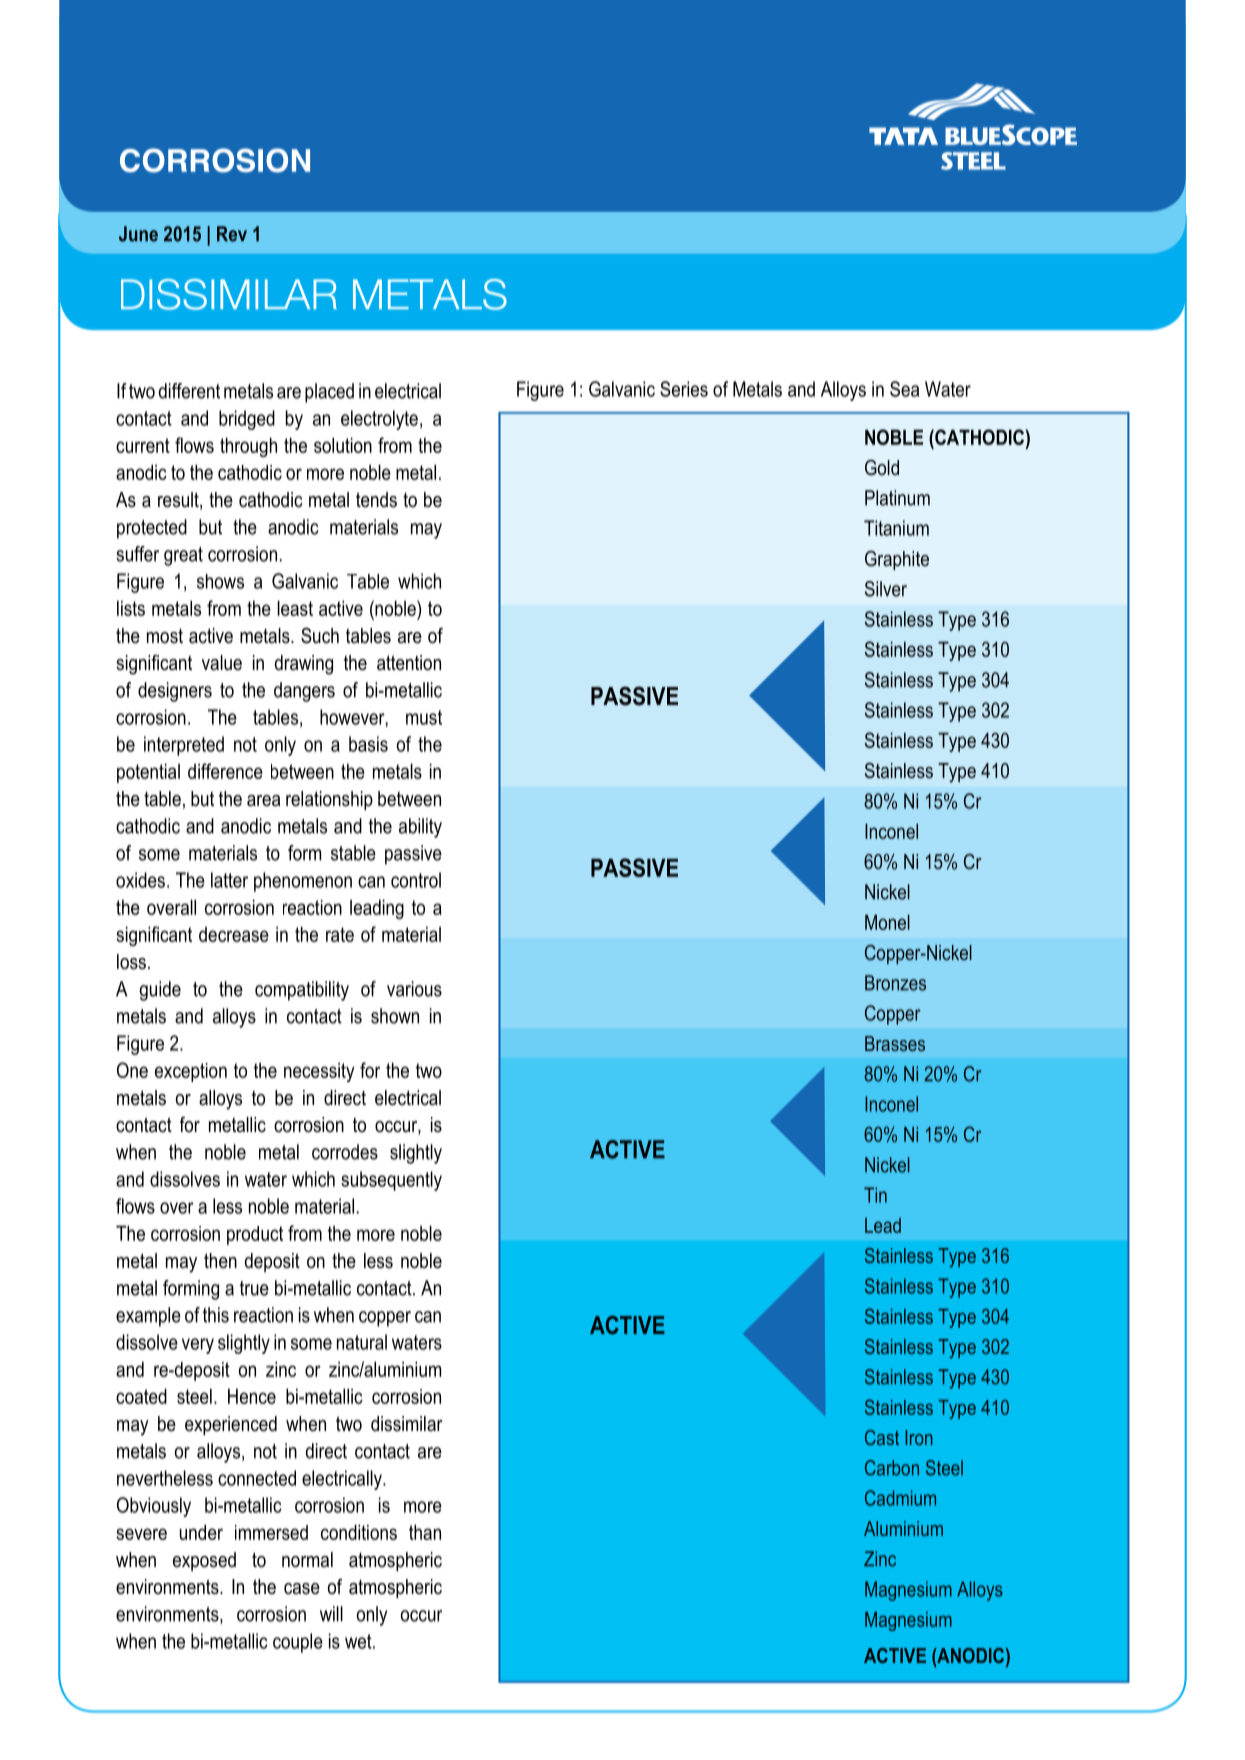  Describe the element at coordinates (234, 934) in the screenshot. I see `decrease` at that location.
